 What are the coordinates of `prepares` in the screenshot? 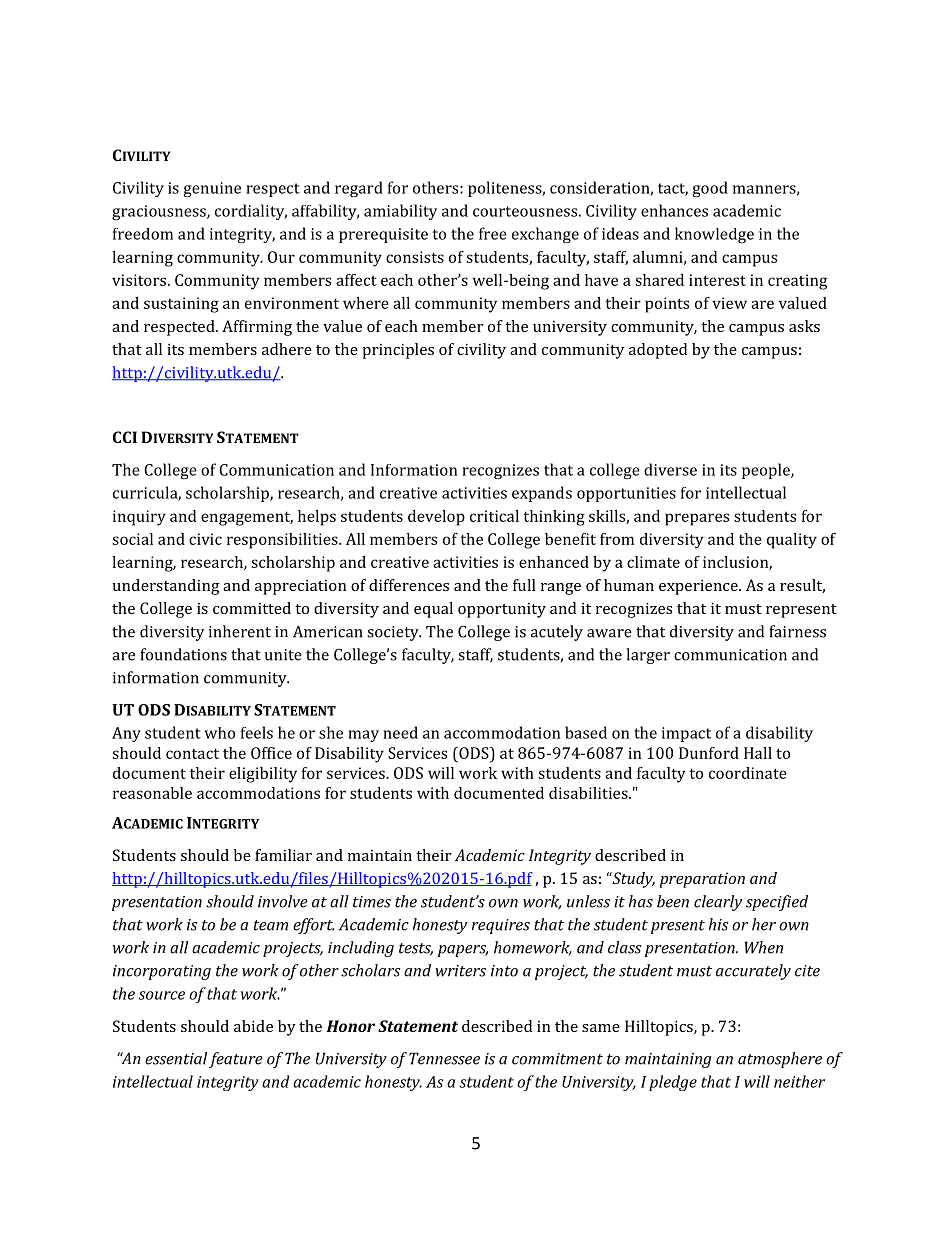 It's located at (697, 519).
